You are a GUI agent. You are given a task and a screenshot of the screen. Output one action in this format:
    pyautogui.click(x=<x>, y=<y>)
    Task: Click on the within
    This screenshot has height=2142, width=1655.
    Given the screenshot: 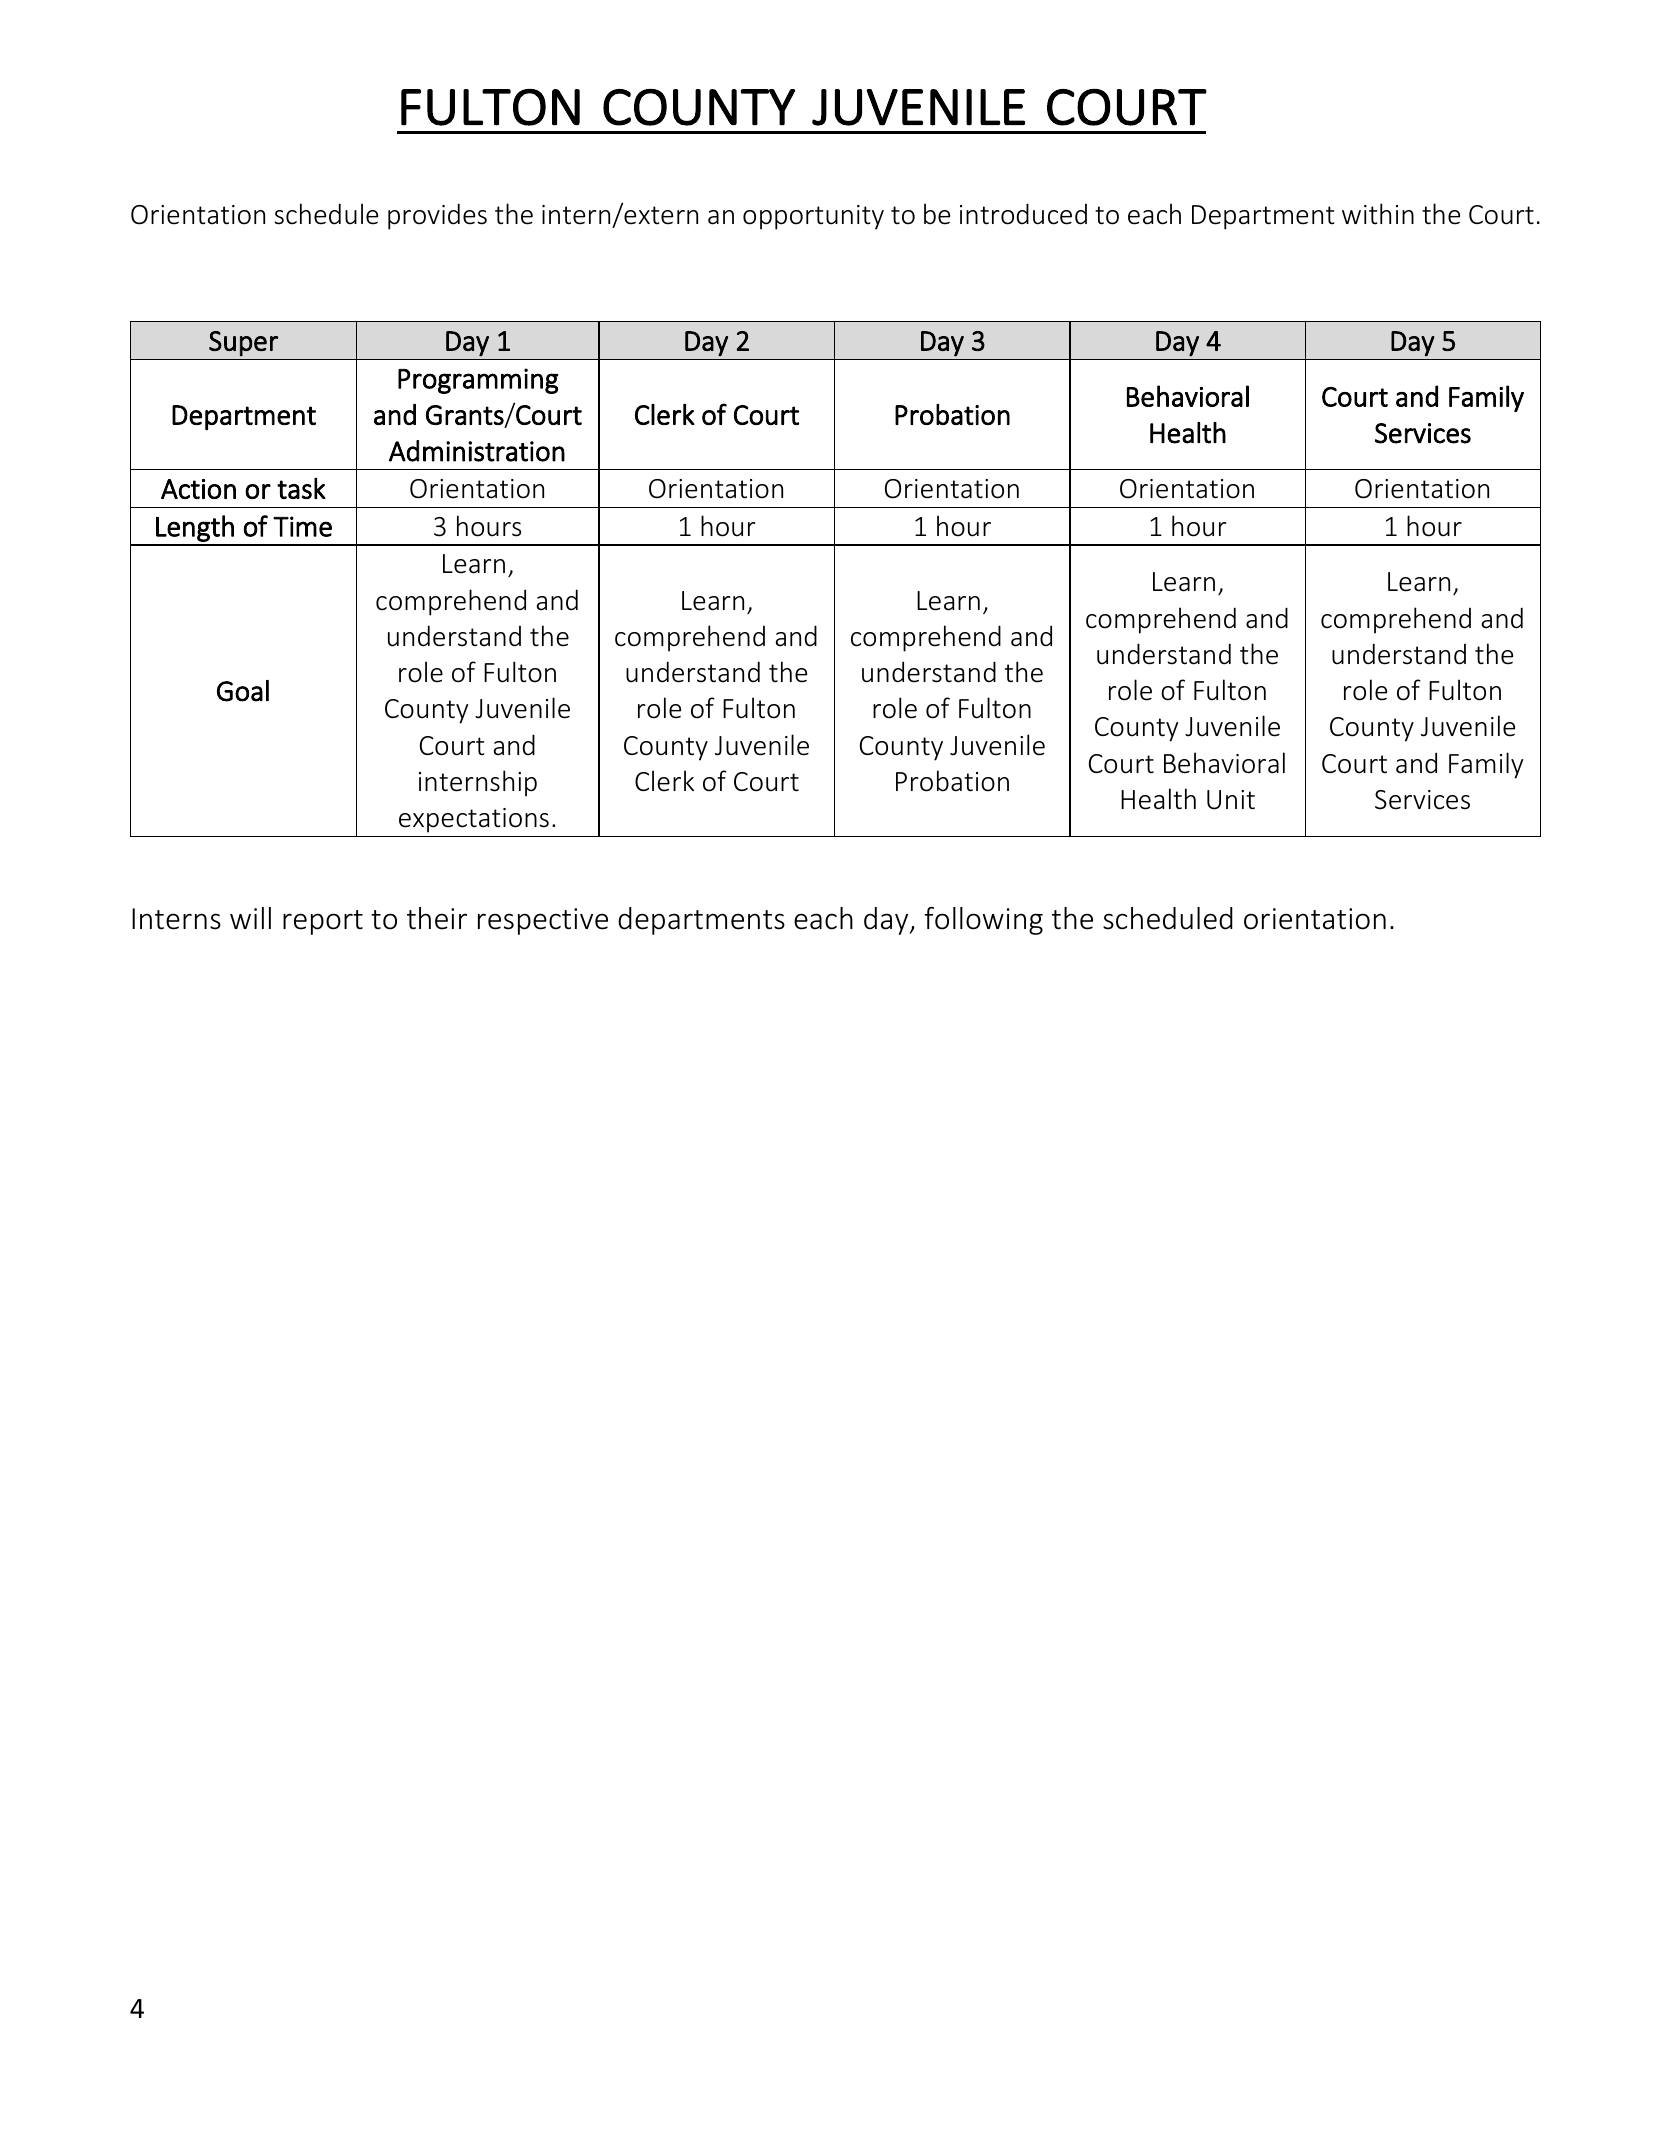 What is the action you would take?
    pyautogui.click(x=1378, y=213)
